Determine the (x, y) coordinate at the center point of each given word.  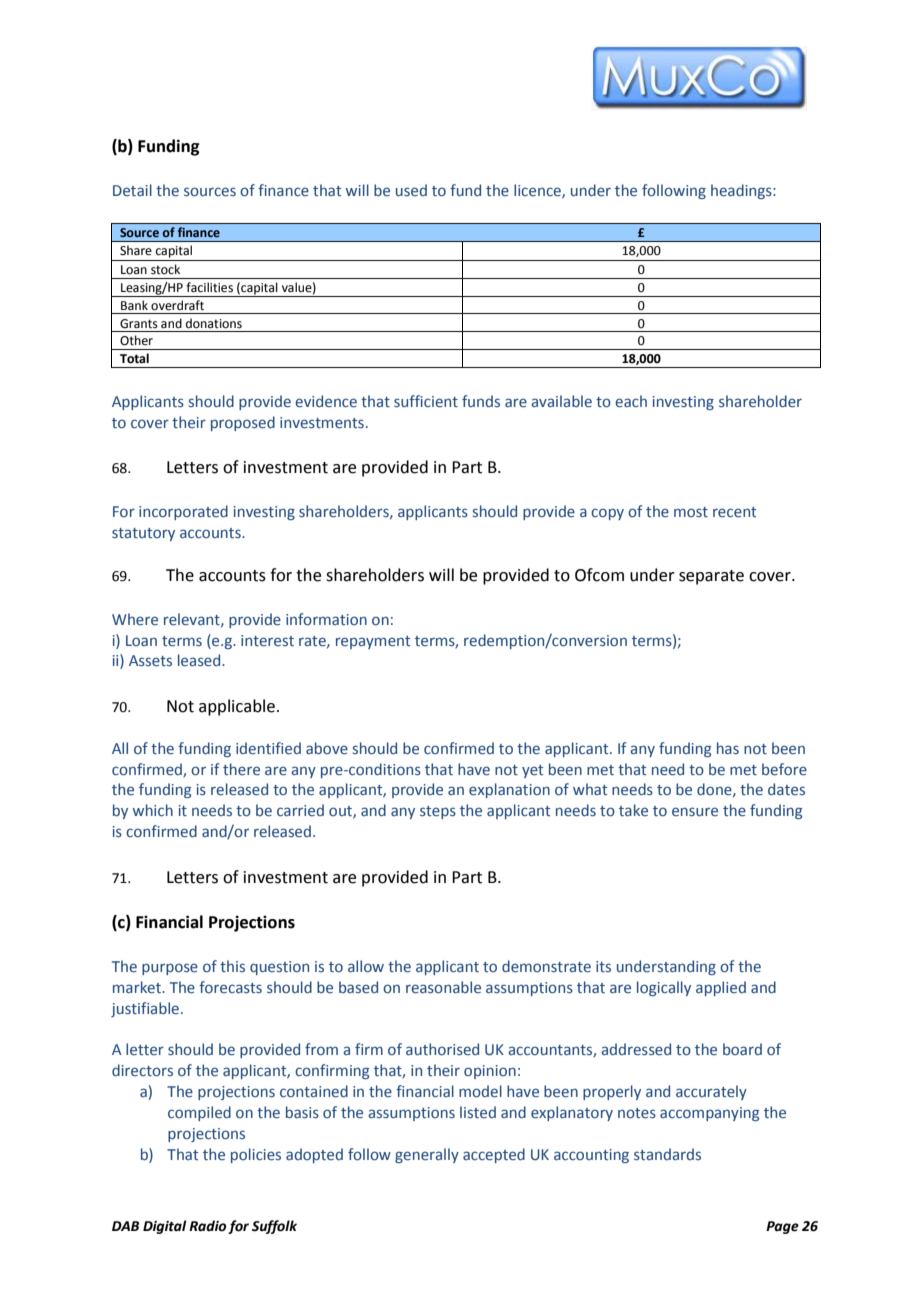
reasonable (443, 987)
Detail (132, 190)
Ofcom (599, 575)
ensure (695, 811)
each (631, 401)
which (153, 810)
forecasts (230, 987)
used (411, 190)
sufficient (426, 401)
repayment (373, 642)
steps (438, 812)
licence (538, 191)
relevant (193, 620)
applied (721, 988)
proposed (243, 423)
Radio (207, 1226)
